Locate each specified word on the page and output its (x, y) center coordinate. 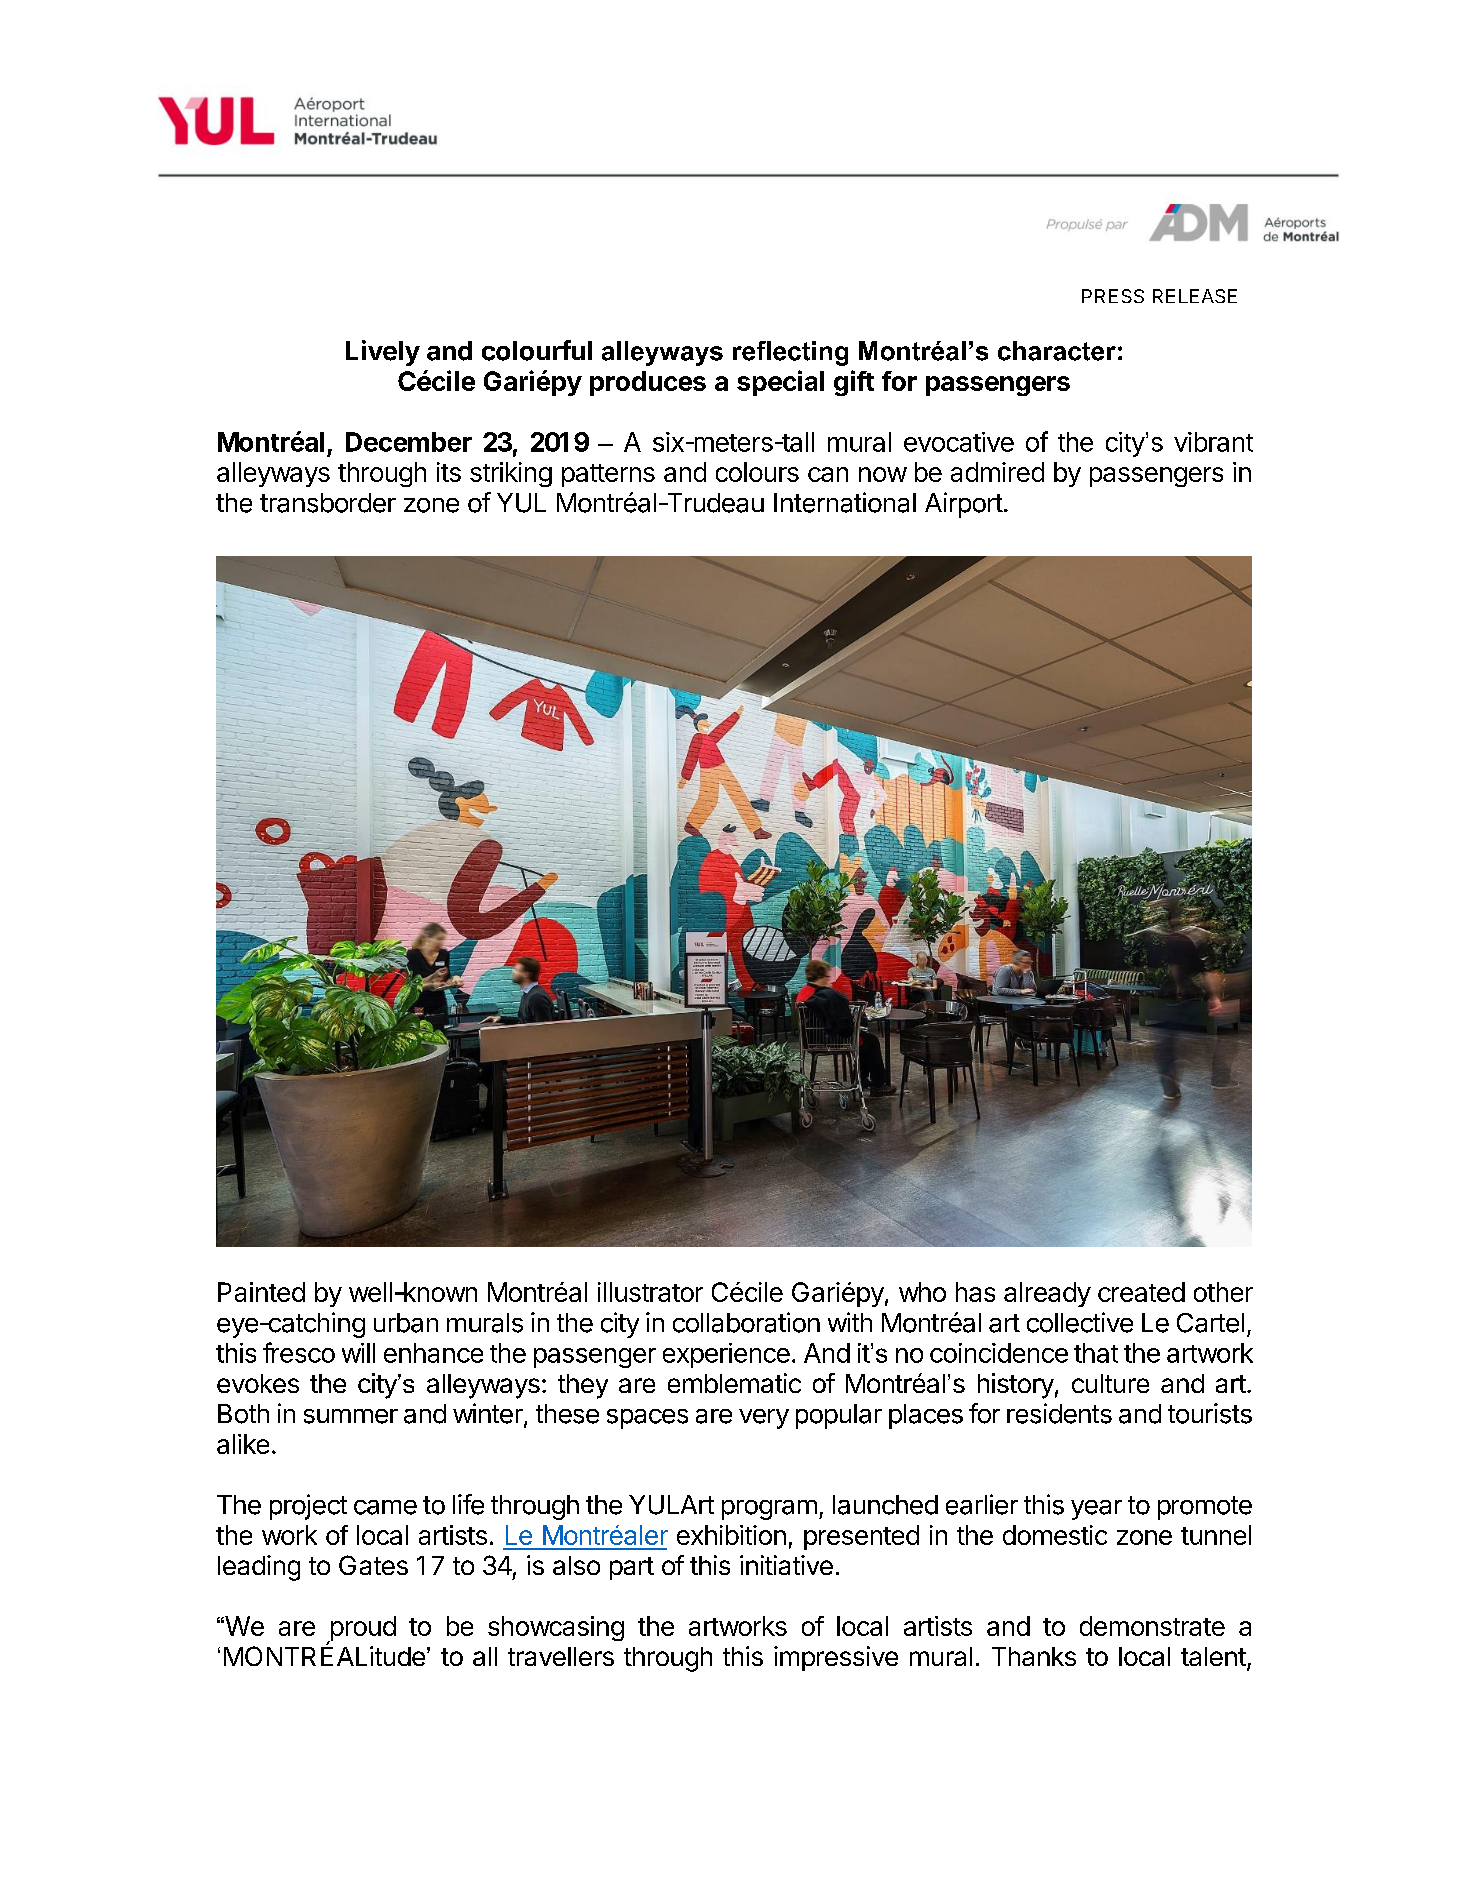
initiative (786, 1565)
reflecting (790, 353)
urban (406, 1323)
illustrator (650, 1292)
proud (362, 1630)
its (449, 472)
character (1057, 351)
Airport (964, 505)
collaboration (746, 1322)
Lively (383, 353)
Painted (261, 1292)
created (1141, 1292)
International (845, 502)
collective (1080, 1322)
